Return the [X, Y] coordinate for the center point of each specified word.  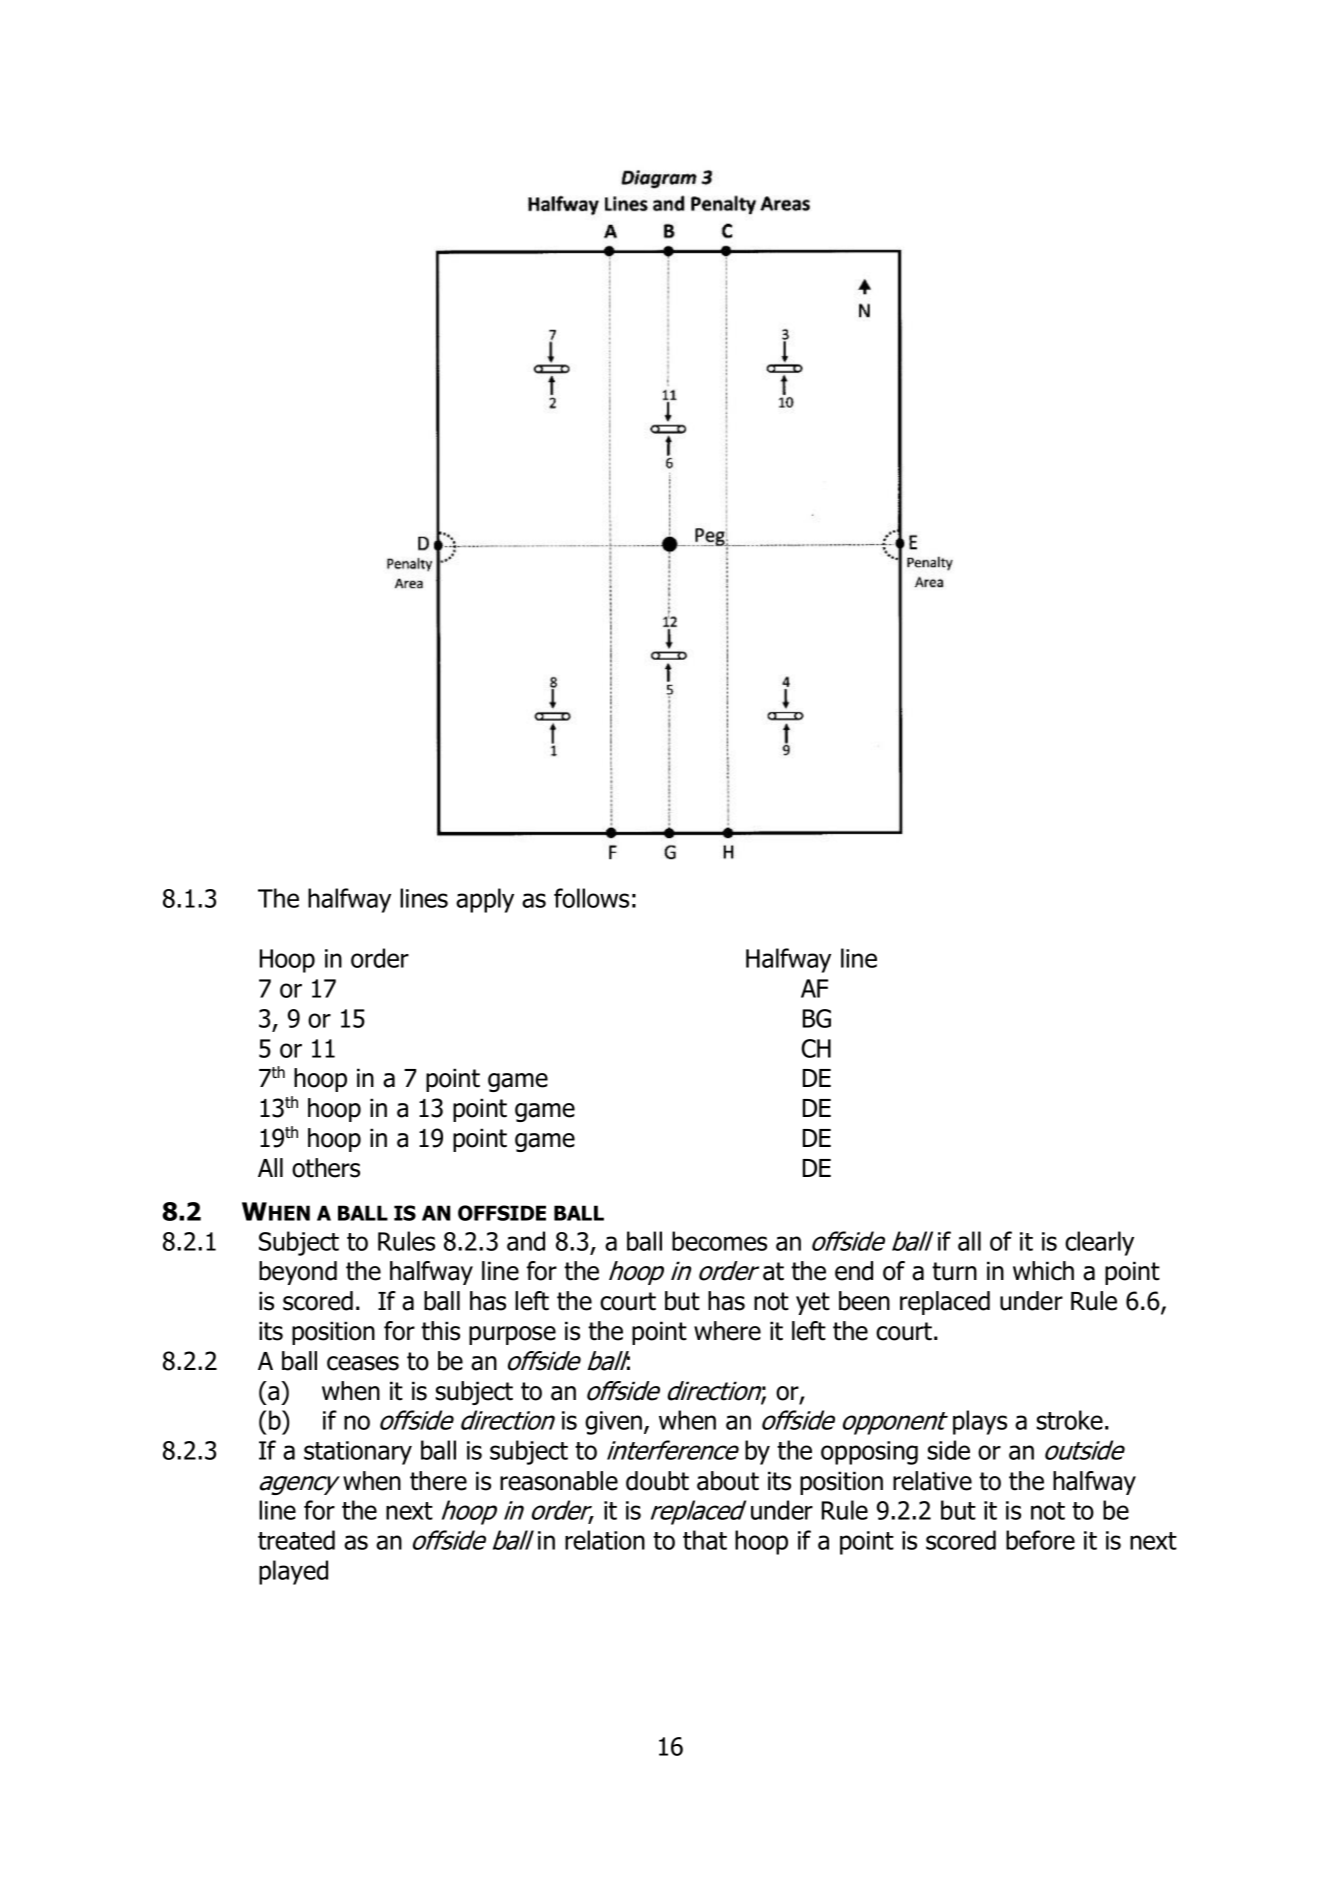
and [526, 1241]
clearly [1099, 1243]
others [326, 1168]
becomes [719, 1241]
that [705, 1540]
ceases [363, 1363]
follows [591, 898]
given [613, 1423]
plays [980, 1422]
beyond [298, 1273]
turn [954, 1271]
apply [485, 900]
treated [296, 1540]
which [1043, 1271]
